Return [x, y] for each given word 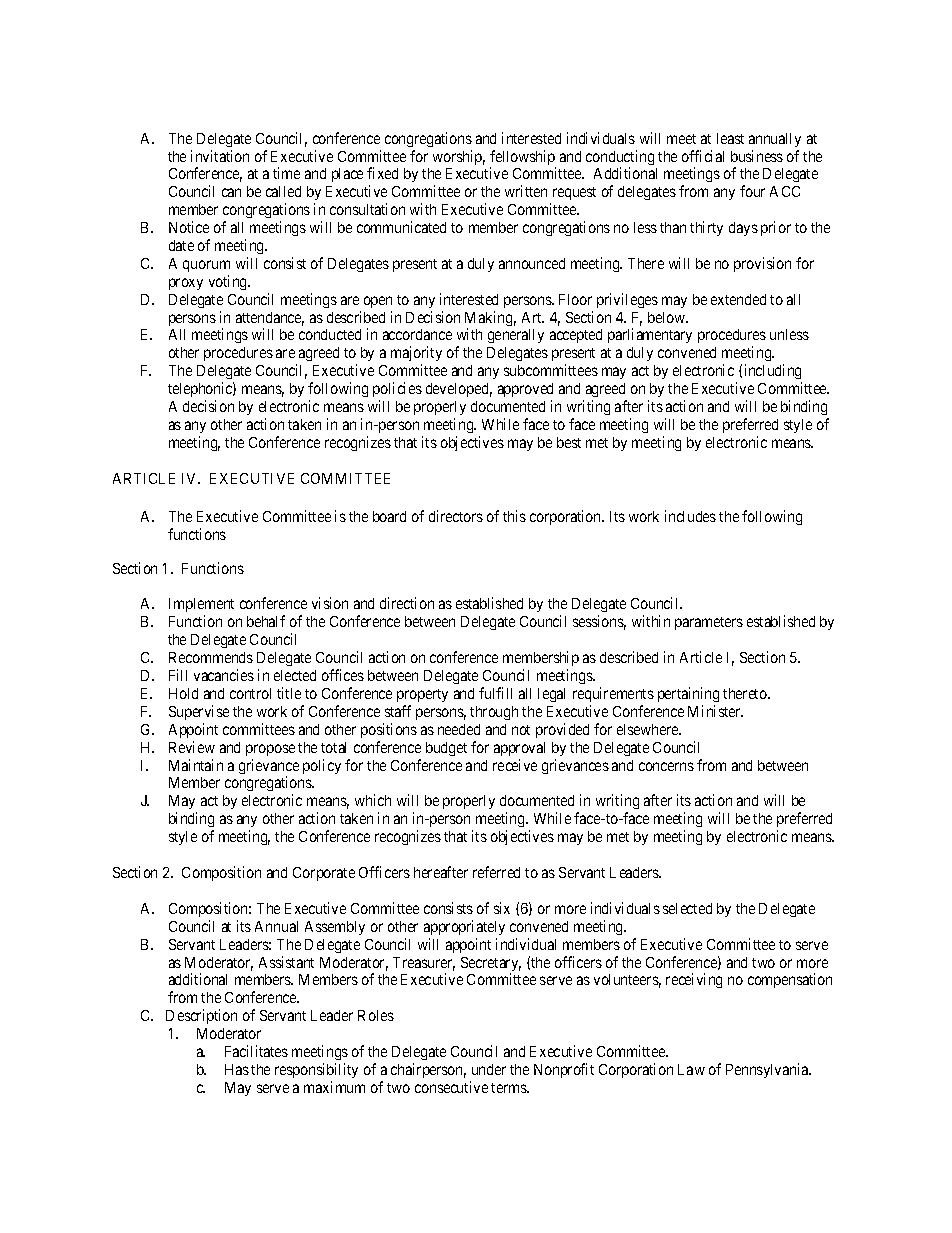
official [703, 156]
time [286, 173]
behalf [266, 621]
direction [407, 603]
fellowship [523, 159]
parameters [709, 623]
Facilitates [256, 1051]
